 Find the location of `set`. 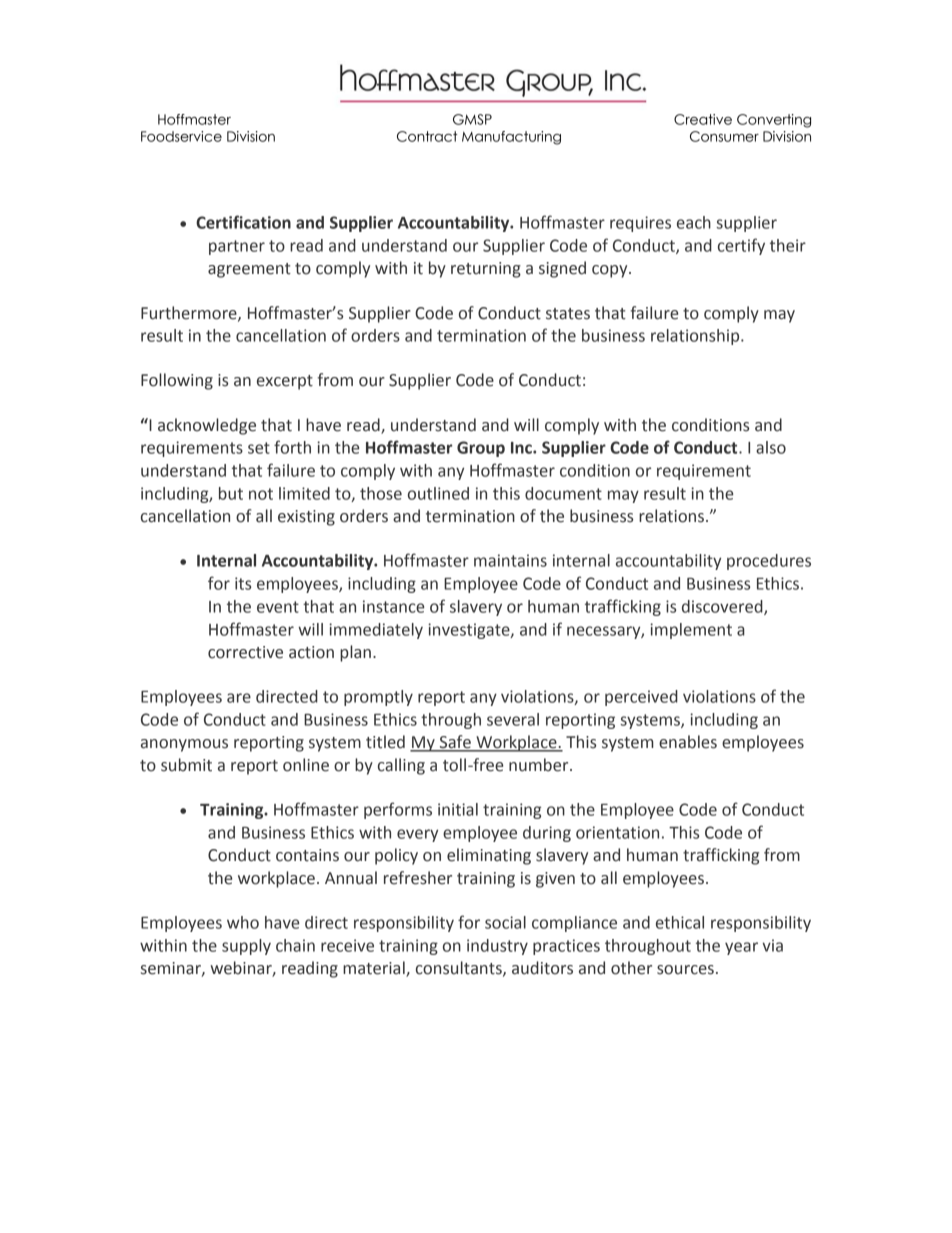

set is located at coordinates (259, 448).
